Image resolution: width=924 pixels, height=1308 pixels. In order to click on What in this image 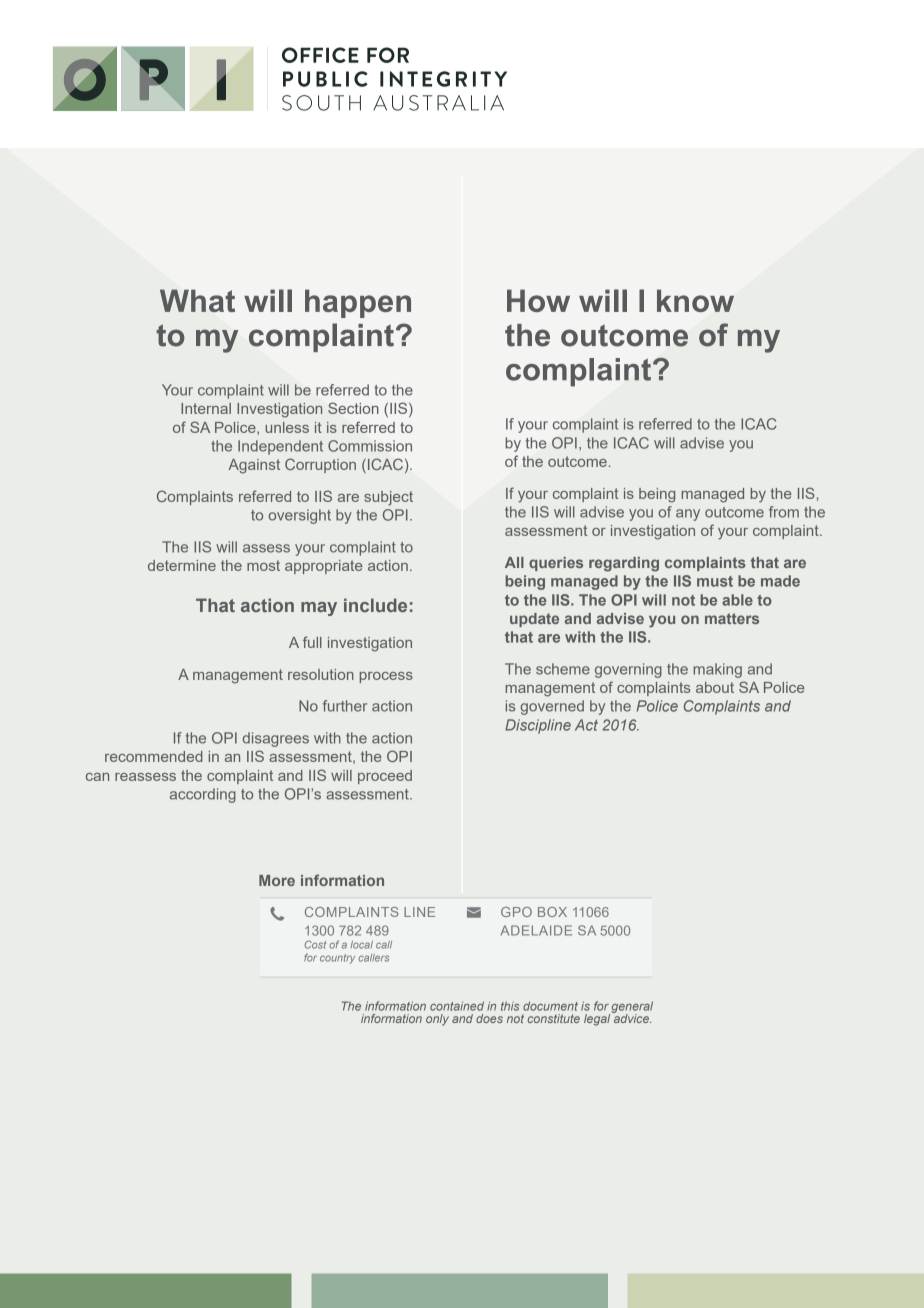, I will do `click(197, 300)`.
